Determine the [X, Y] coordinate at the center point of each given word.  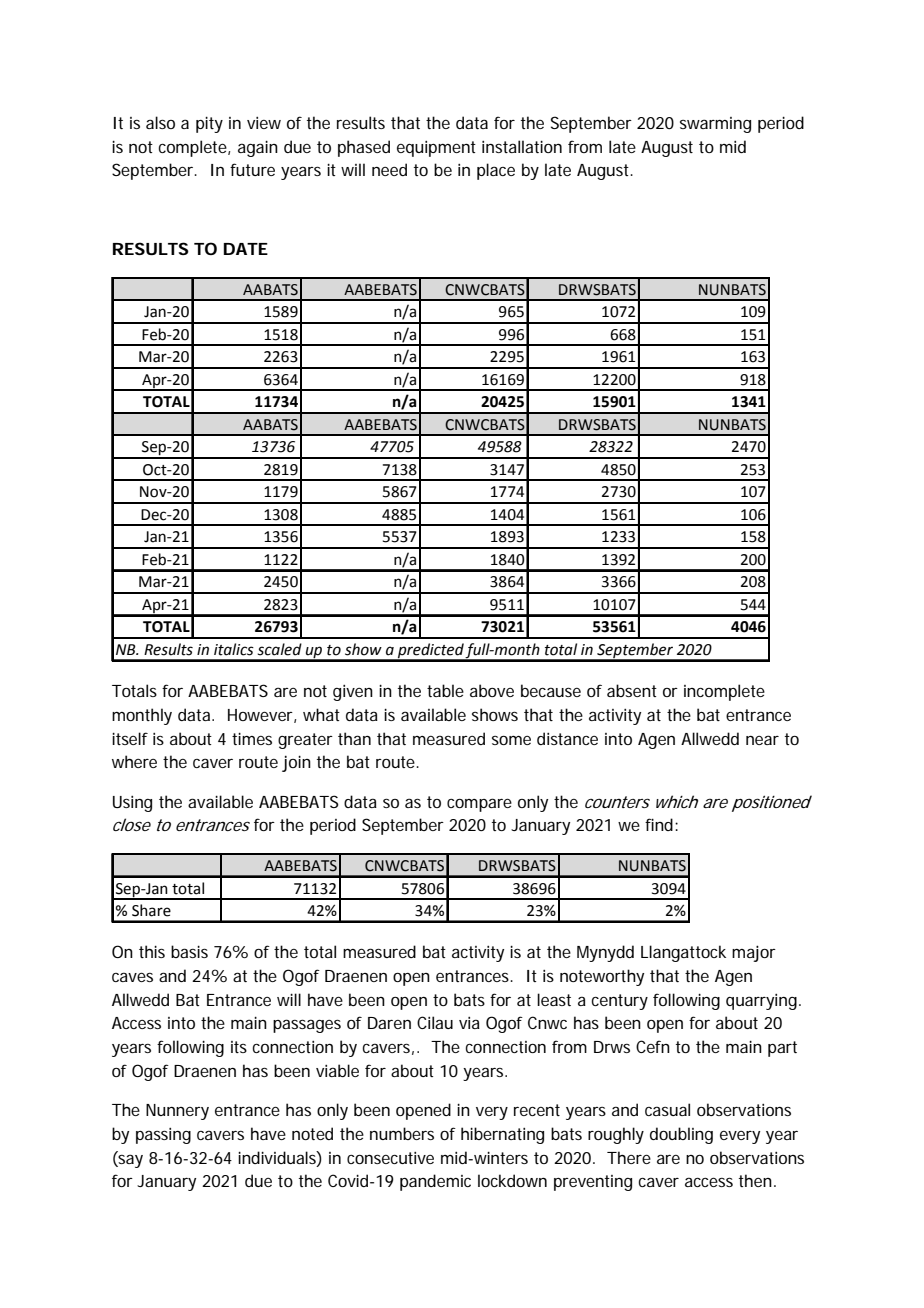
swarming [715, 125]
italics [234, 649]
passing [163, 1136]
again [258, 148]
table [445, 690]
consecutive [390, 1158]
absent [632, 690]
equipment [436, 149]
